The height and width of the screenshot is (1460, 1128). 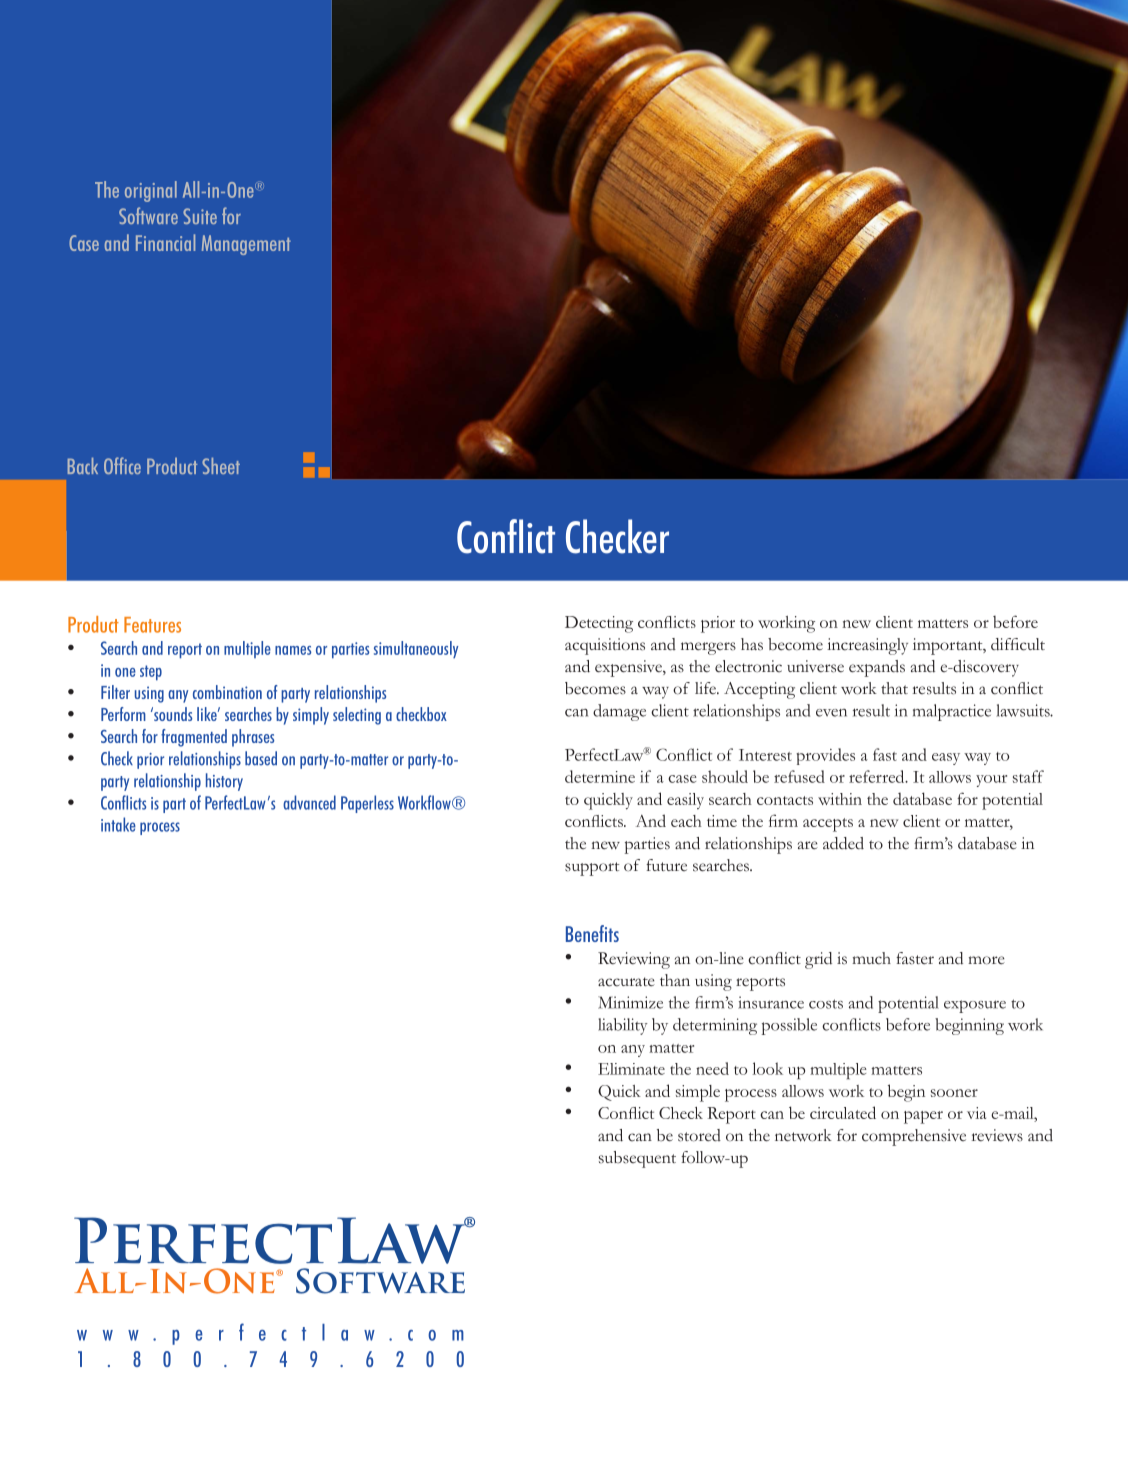 I want to click on Financial, so click(x=165, y=242).
